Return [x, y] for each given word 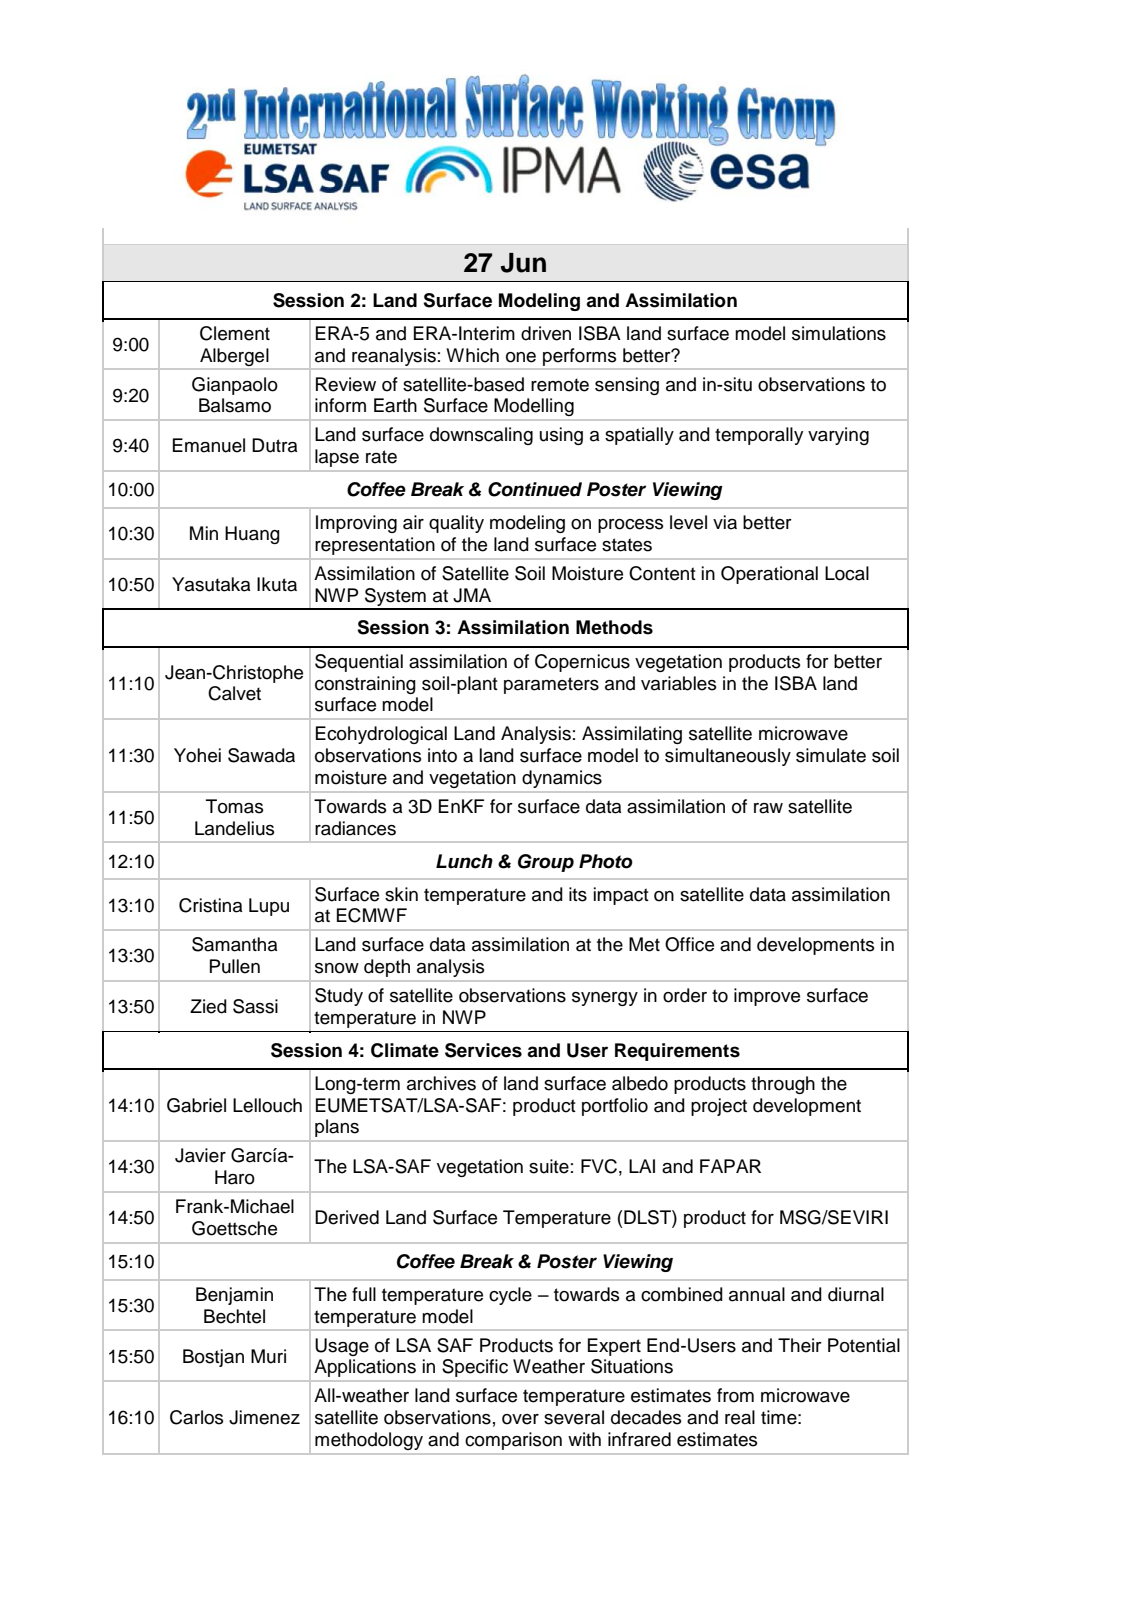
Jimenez [264, 1417]
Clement [235, 333]
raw [768, 808]
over [520, 1419]
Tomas [234, 806]
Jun [523, 263]
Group [546, 863]
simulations [839, 333]
